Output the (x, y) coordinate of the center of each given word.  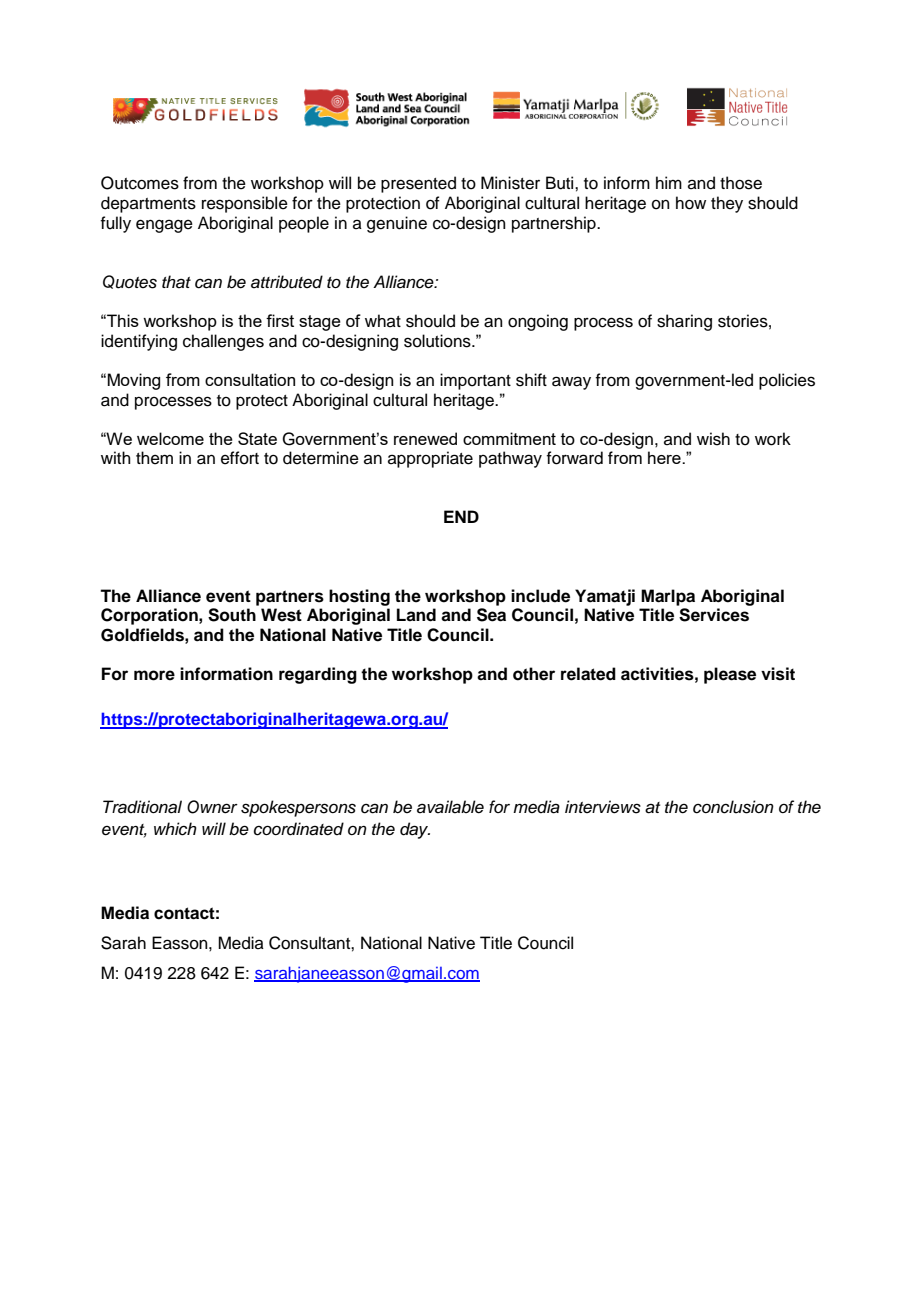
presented (418, 184)
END (461, 516)
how (691, 203)
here (665, 457)
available (450, 807)
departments (148, 204)
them (154, 458)
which (175, 829)
